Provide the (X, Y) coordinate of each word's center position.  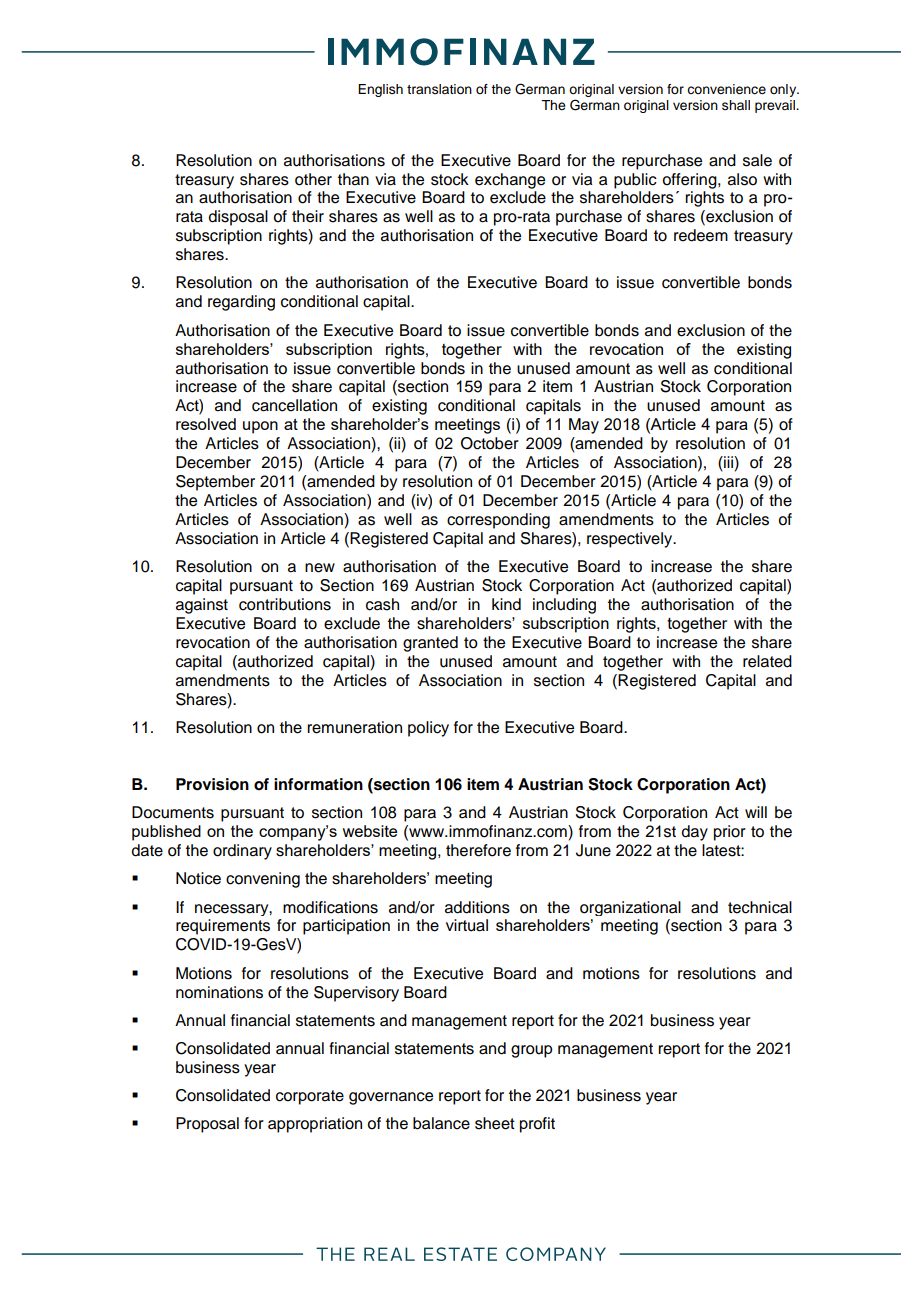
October (490, 443)
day (694, 833)
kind (506, 604)
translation (439, 89)
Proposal (207, 1125)
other (313, 179)
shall (736, 105)
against (202, 606)
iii (728, 463)
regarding (241, 303)
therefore (478, 850)
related (767, 661)
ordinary (242, 852)
